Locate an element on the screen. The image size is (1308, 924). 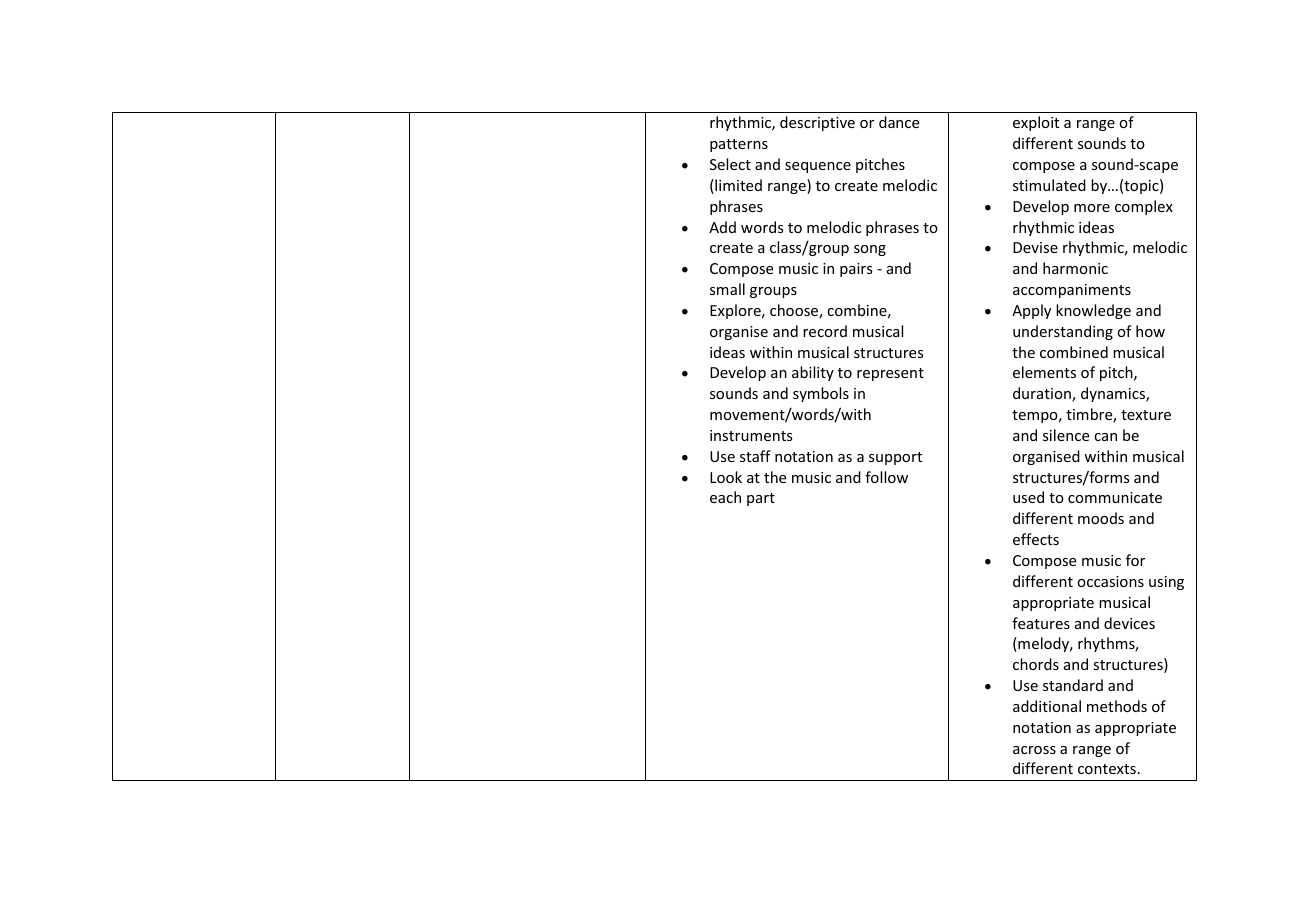
across is located at coordinates (1034, 750).
